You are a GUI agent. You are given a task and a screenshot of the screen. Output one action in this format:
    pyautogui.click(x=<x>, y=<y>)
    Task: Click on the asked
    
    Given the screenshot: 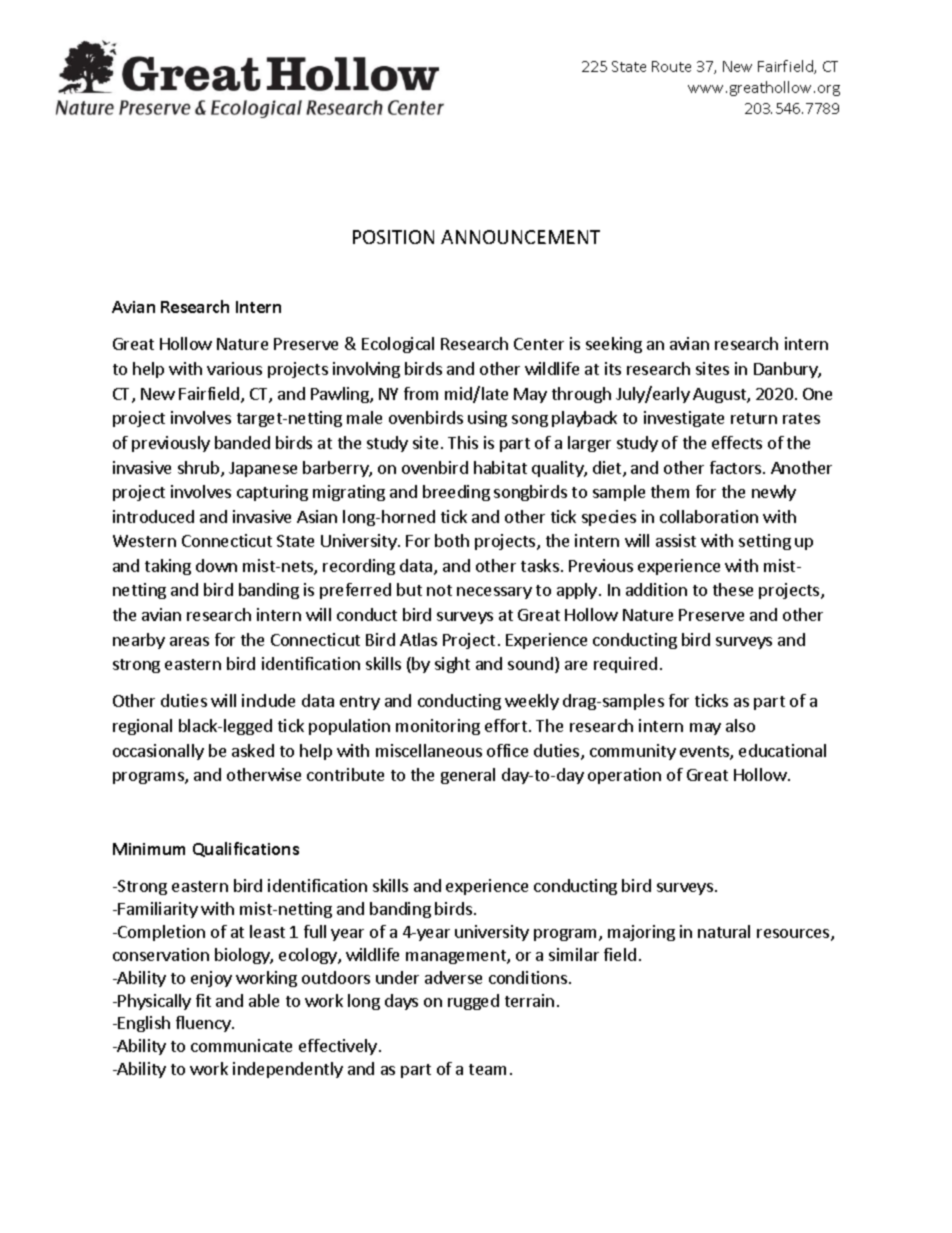 What is the action you would take?
    pyautogui.click(x=253, y=750)
